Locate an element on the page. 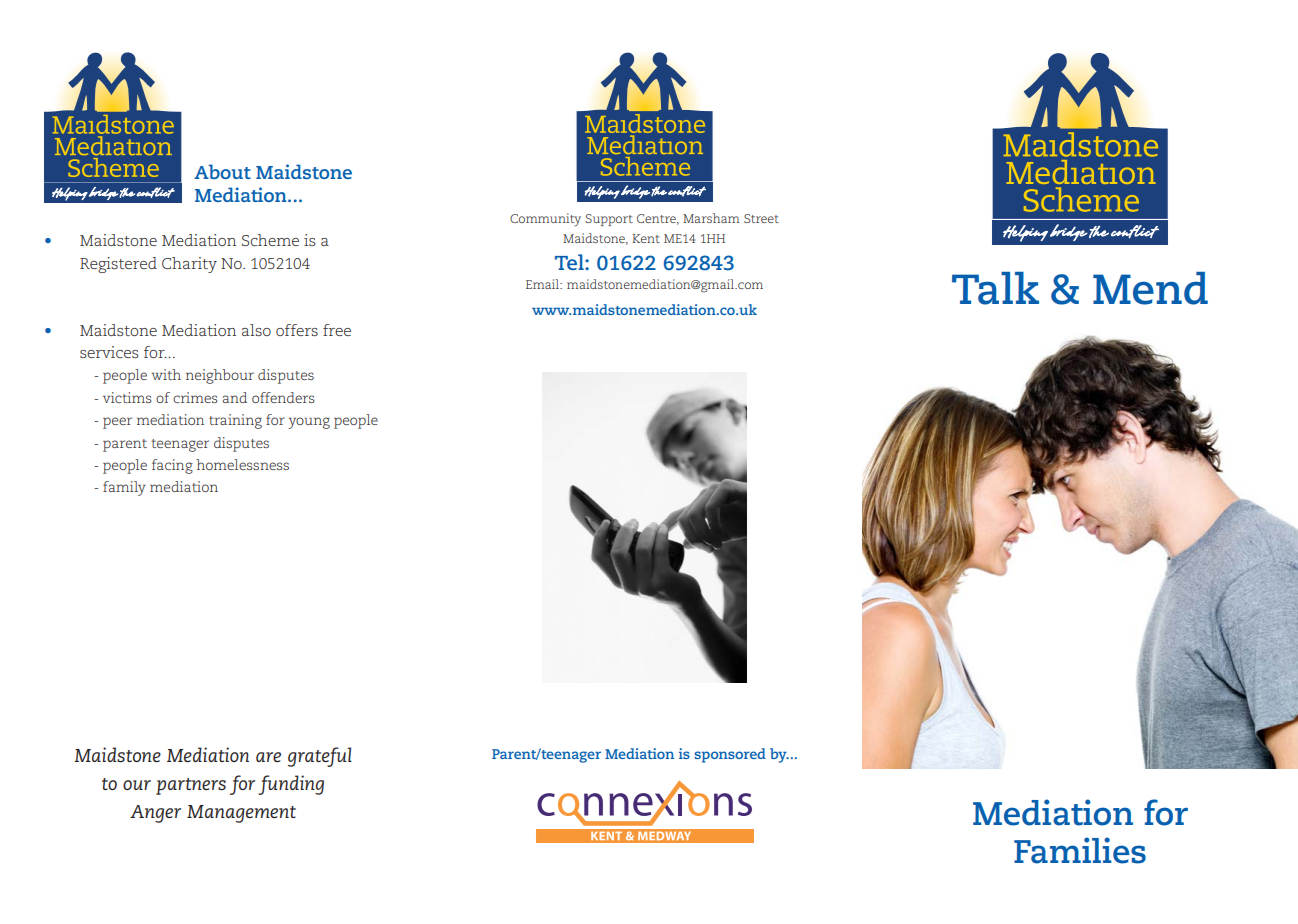  Talk is located at coordinates (995, 288).
